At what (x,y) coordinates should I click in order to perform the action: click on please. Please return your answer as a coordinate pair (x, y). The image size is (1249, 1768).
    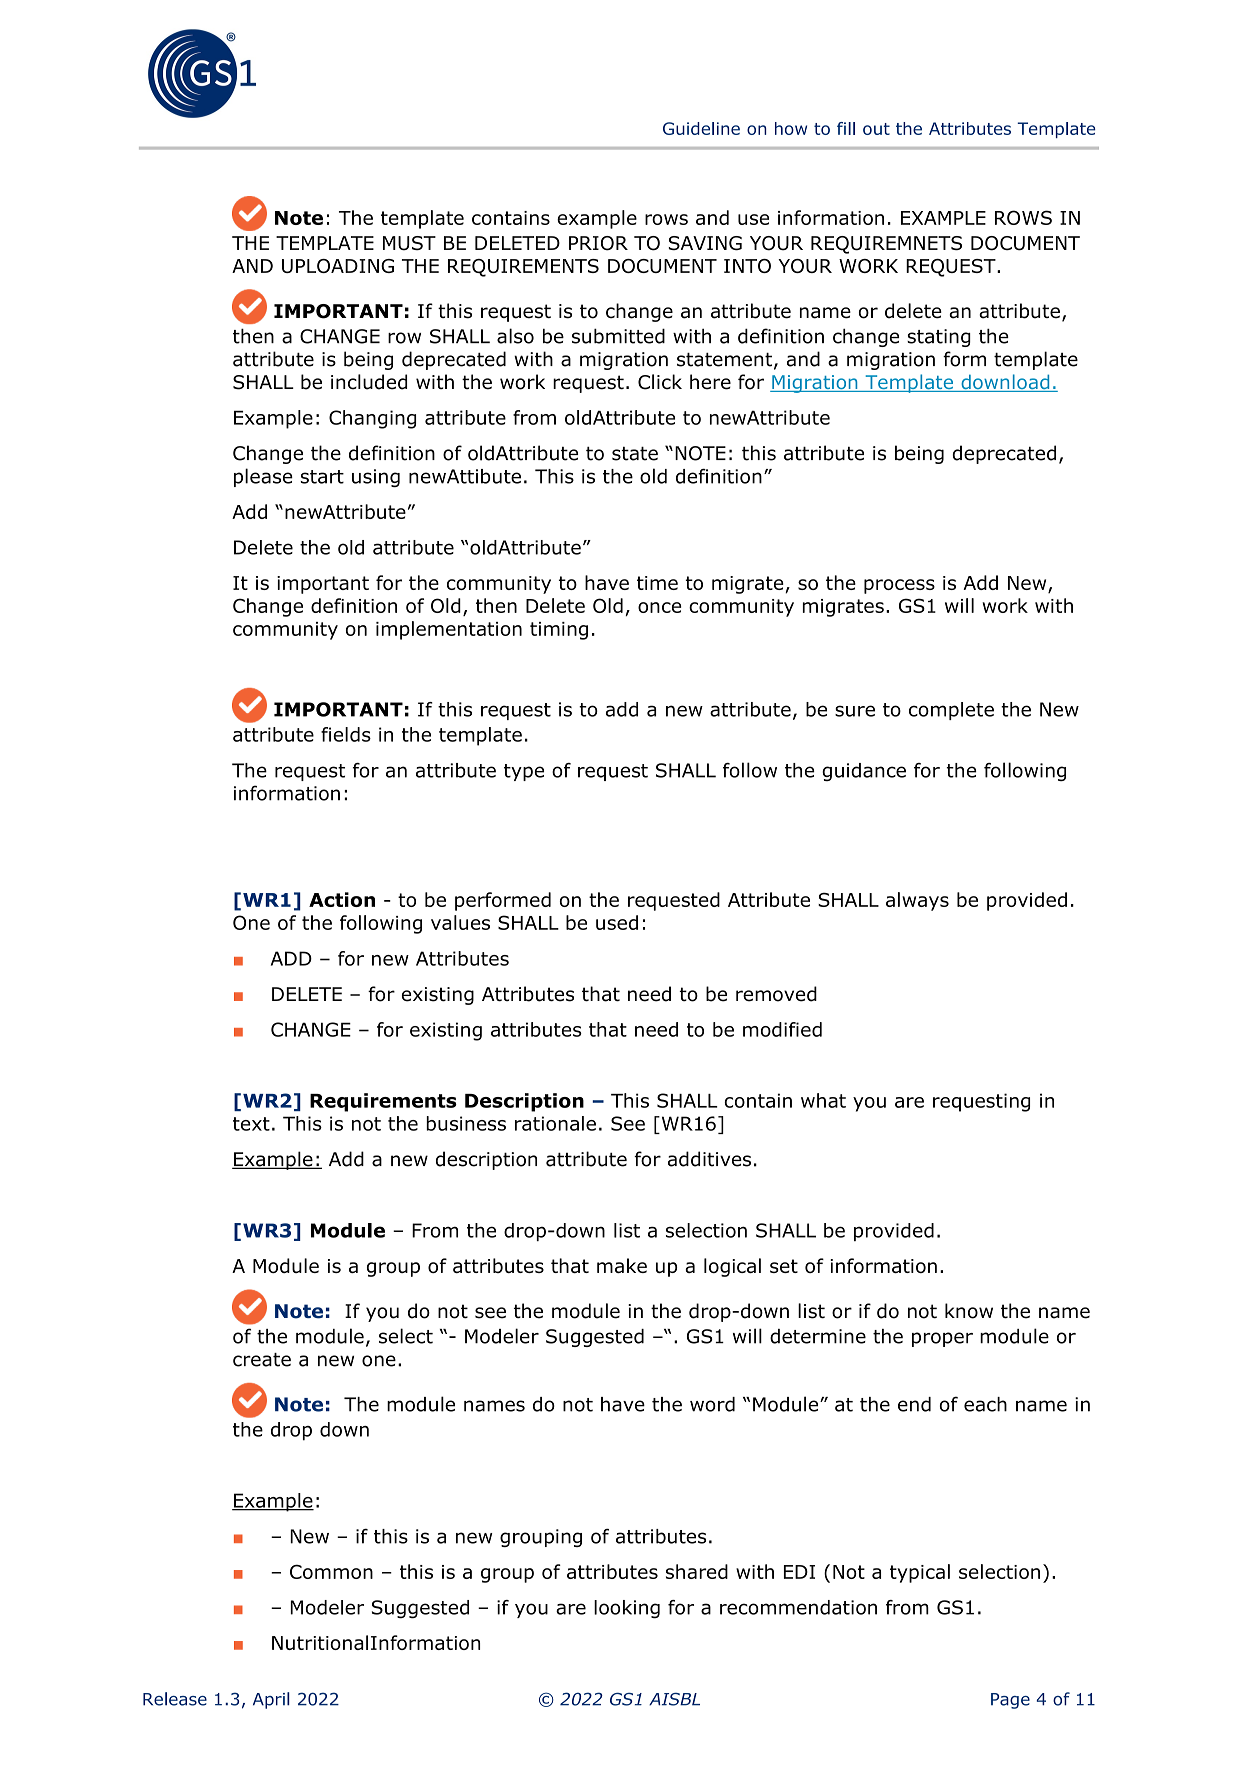
    Looking at the image, I should click on (263, 477).
